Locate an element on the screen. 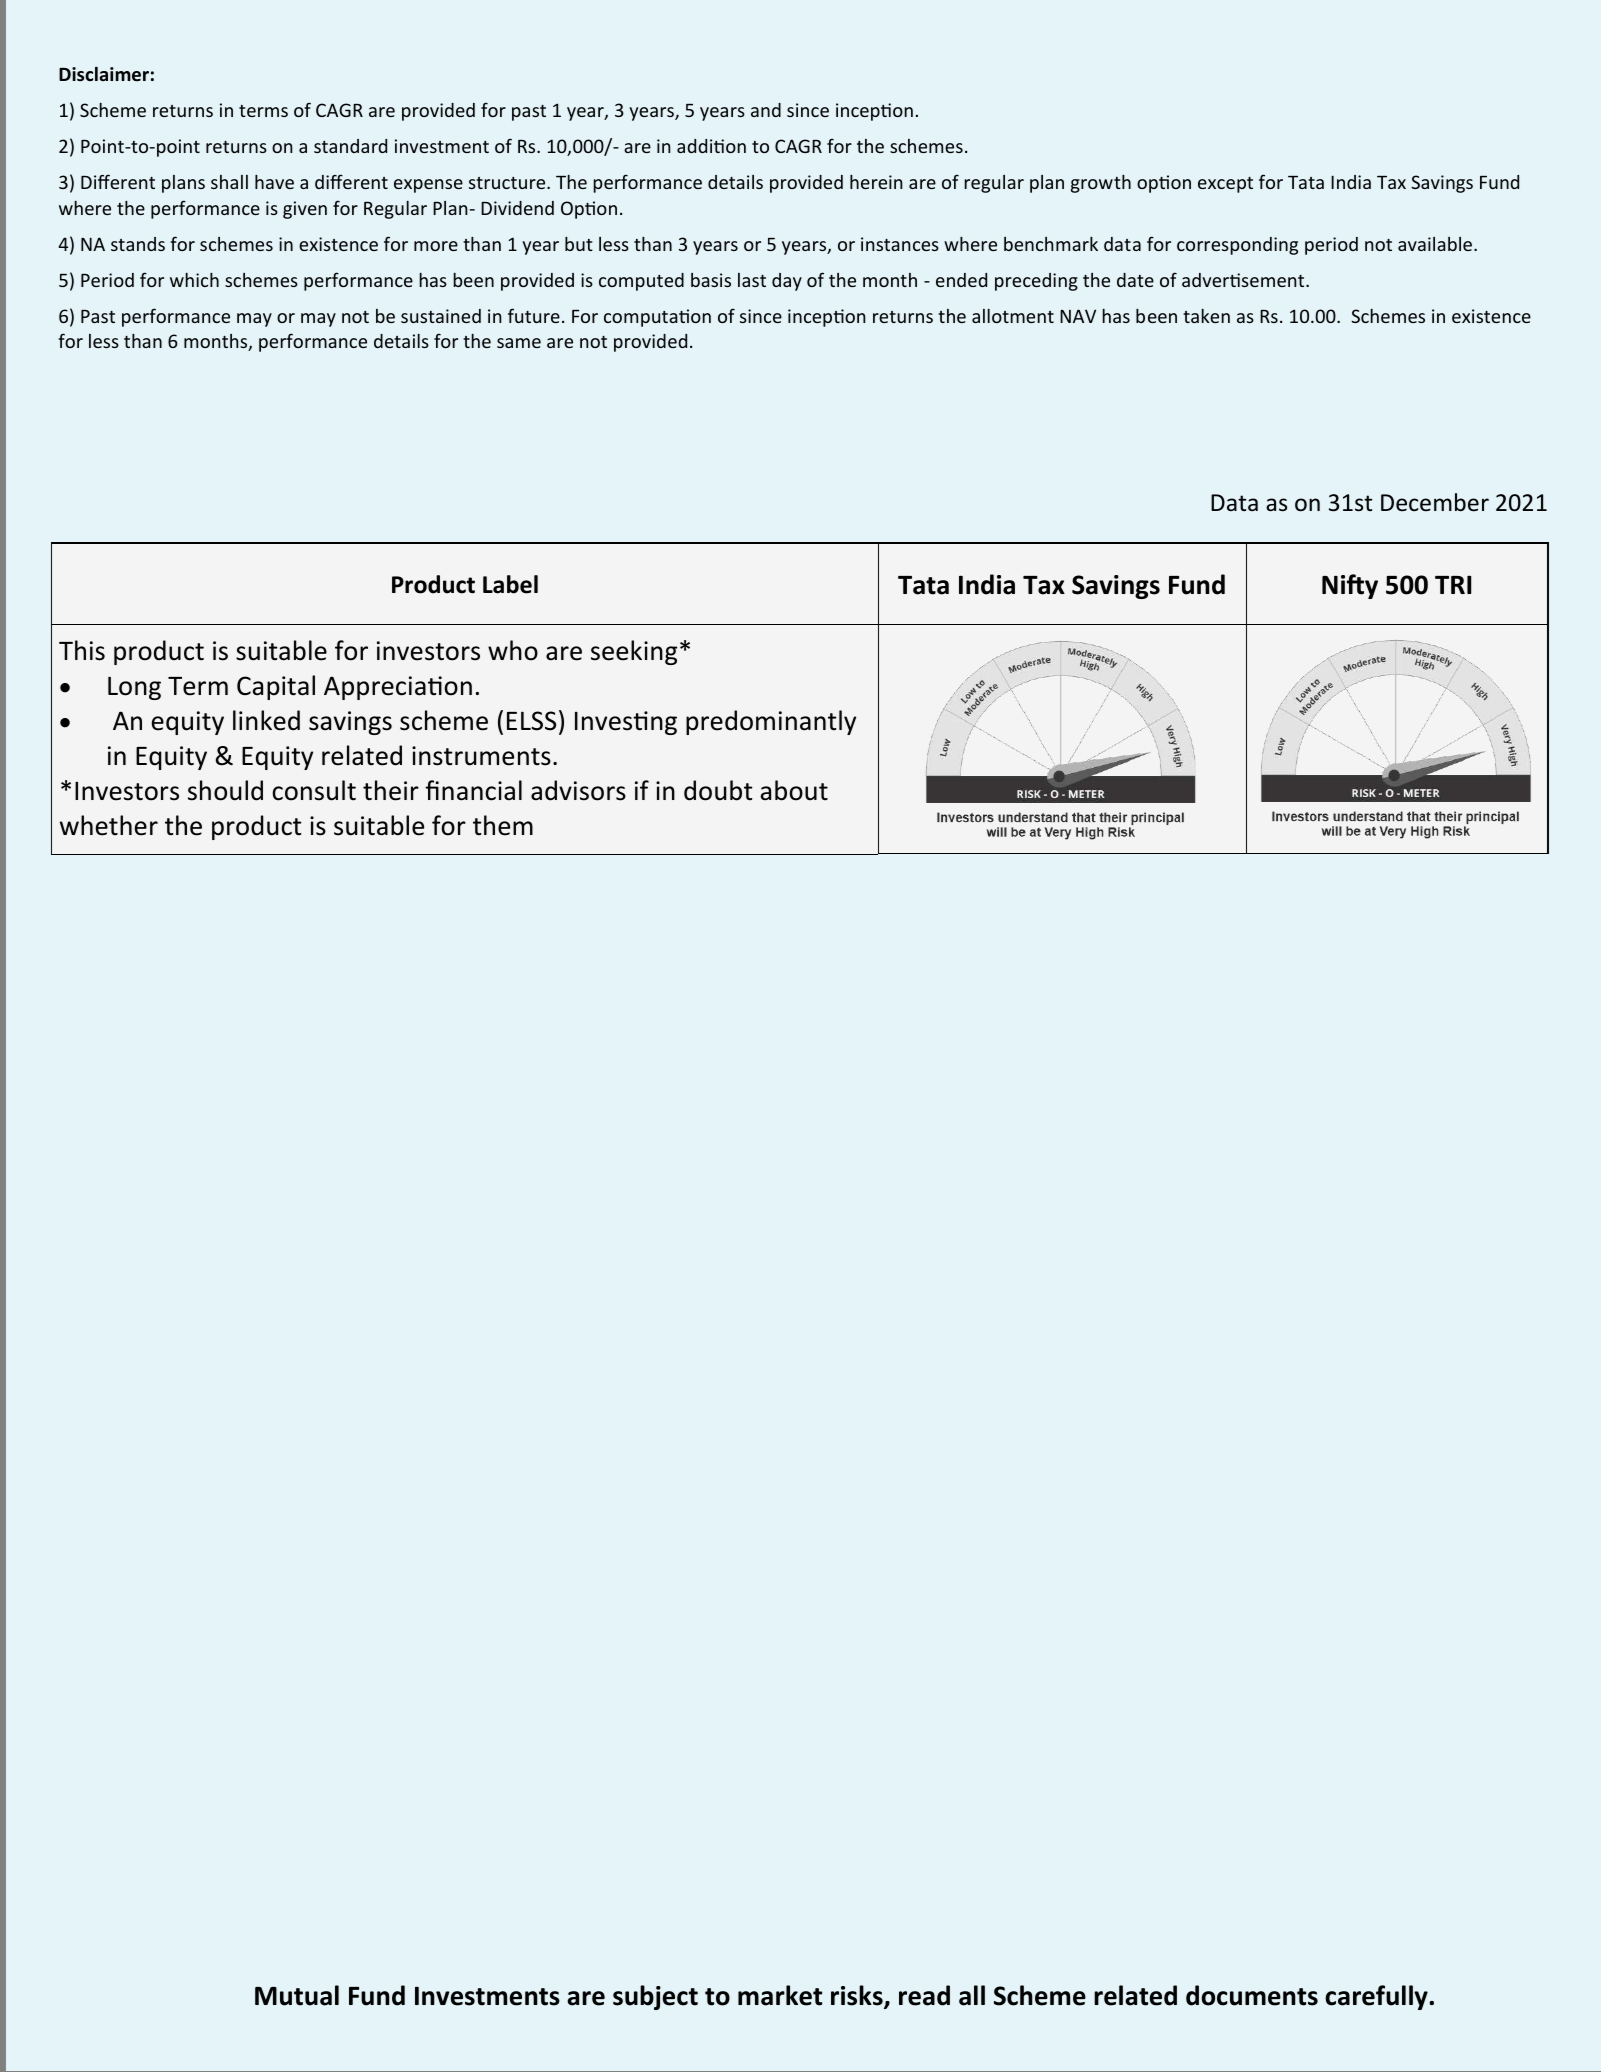 The height and width of the screenshot is (2072, 1601). seeking is located at coordinates (634, 652).
